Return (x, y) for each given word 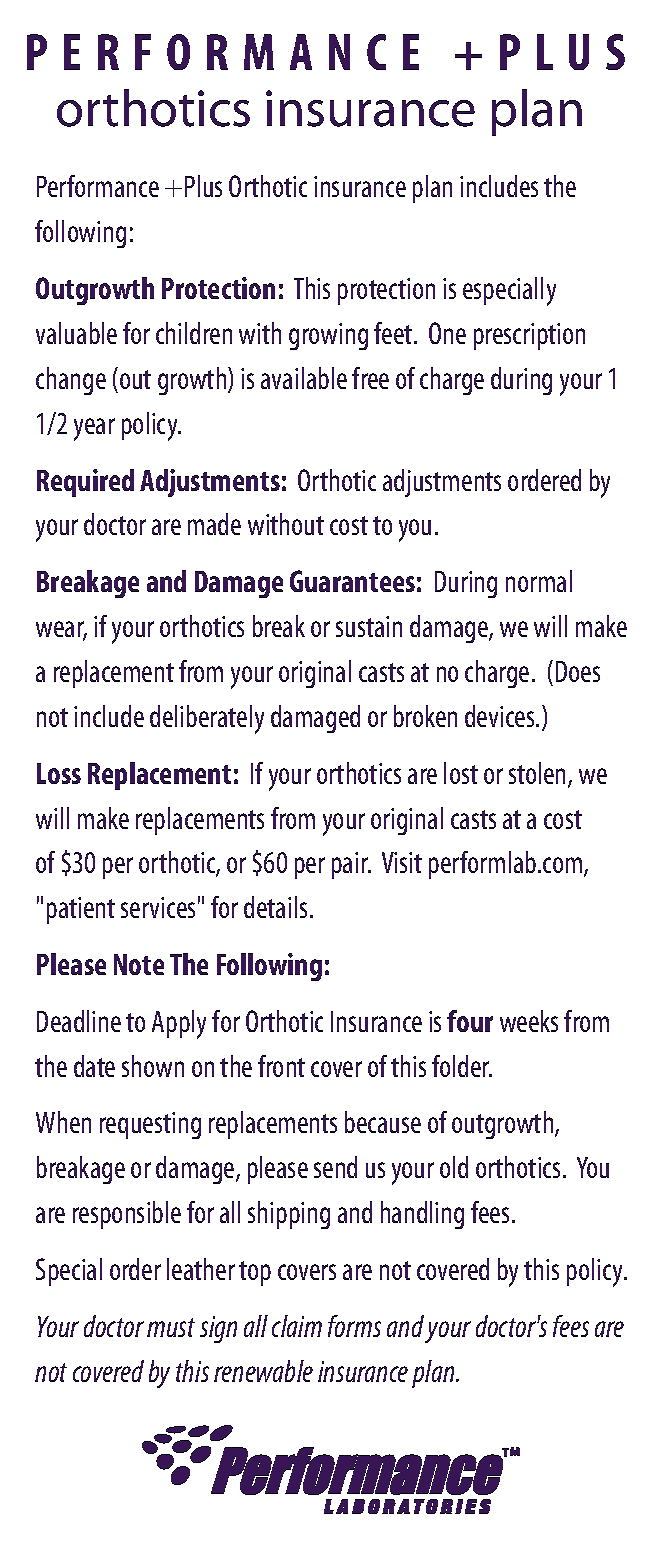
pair (351, 865)
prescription (529, 336)
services (158, 907)
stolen (539, 774)
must (171, 1327)
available (304, 378)
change (71, 381)
